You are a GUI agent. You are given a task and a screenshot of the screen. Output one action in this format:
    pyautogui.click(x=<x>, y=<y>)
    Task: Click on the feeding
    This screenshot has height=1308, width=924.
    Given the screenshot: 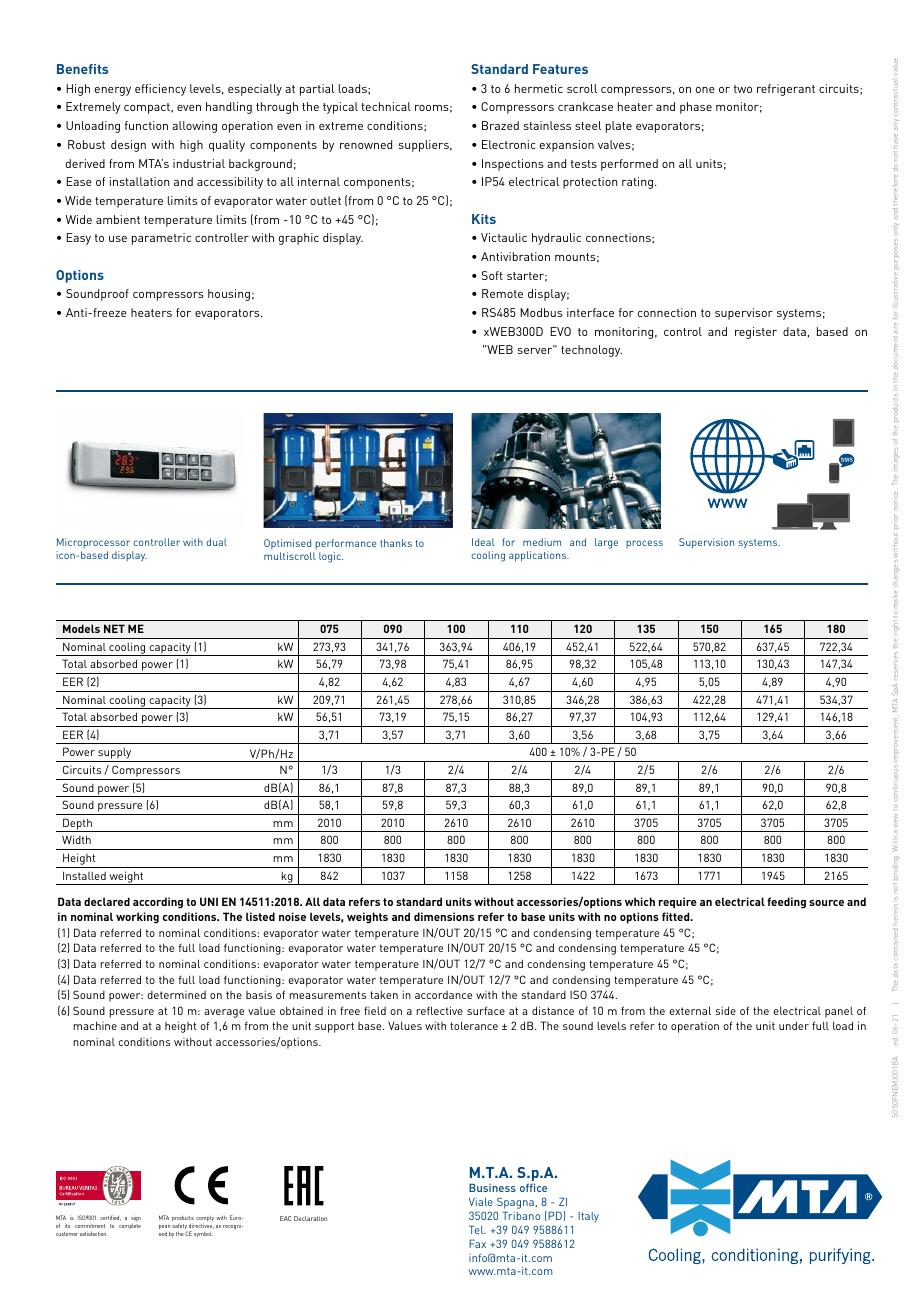 What is the action you would take?
    pyautogui.click(x=786, y=903)
